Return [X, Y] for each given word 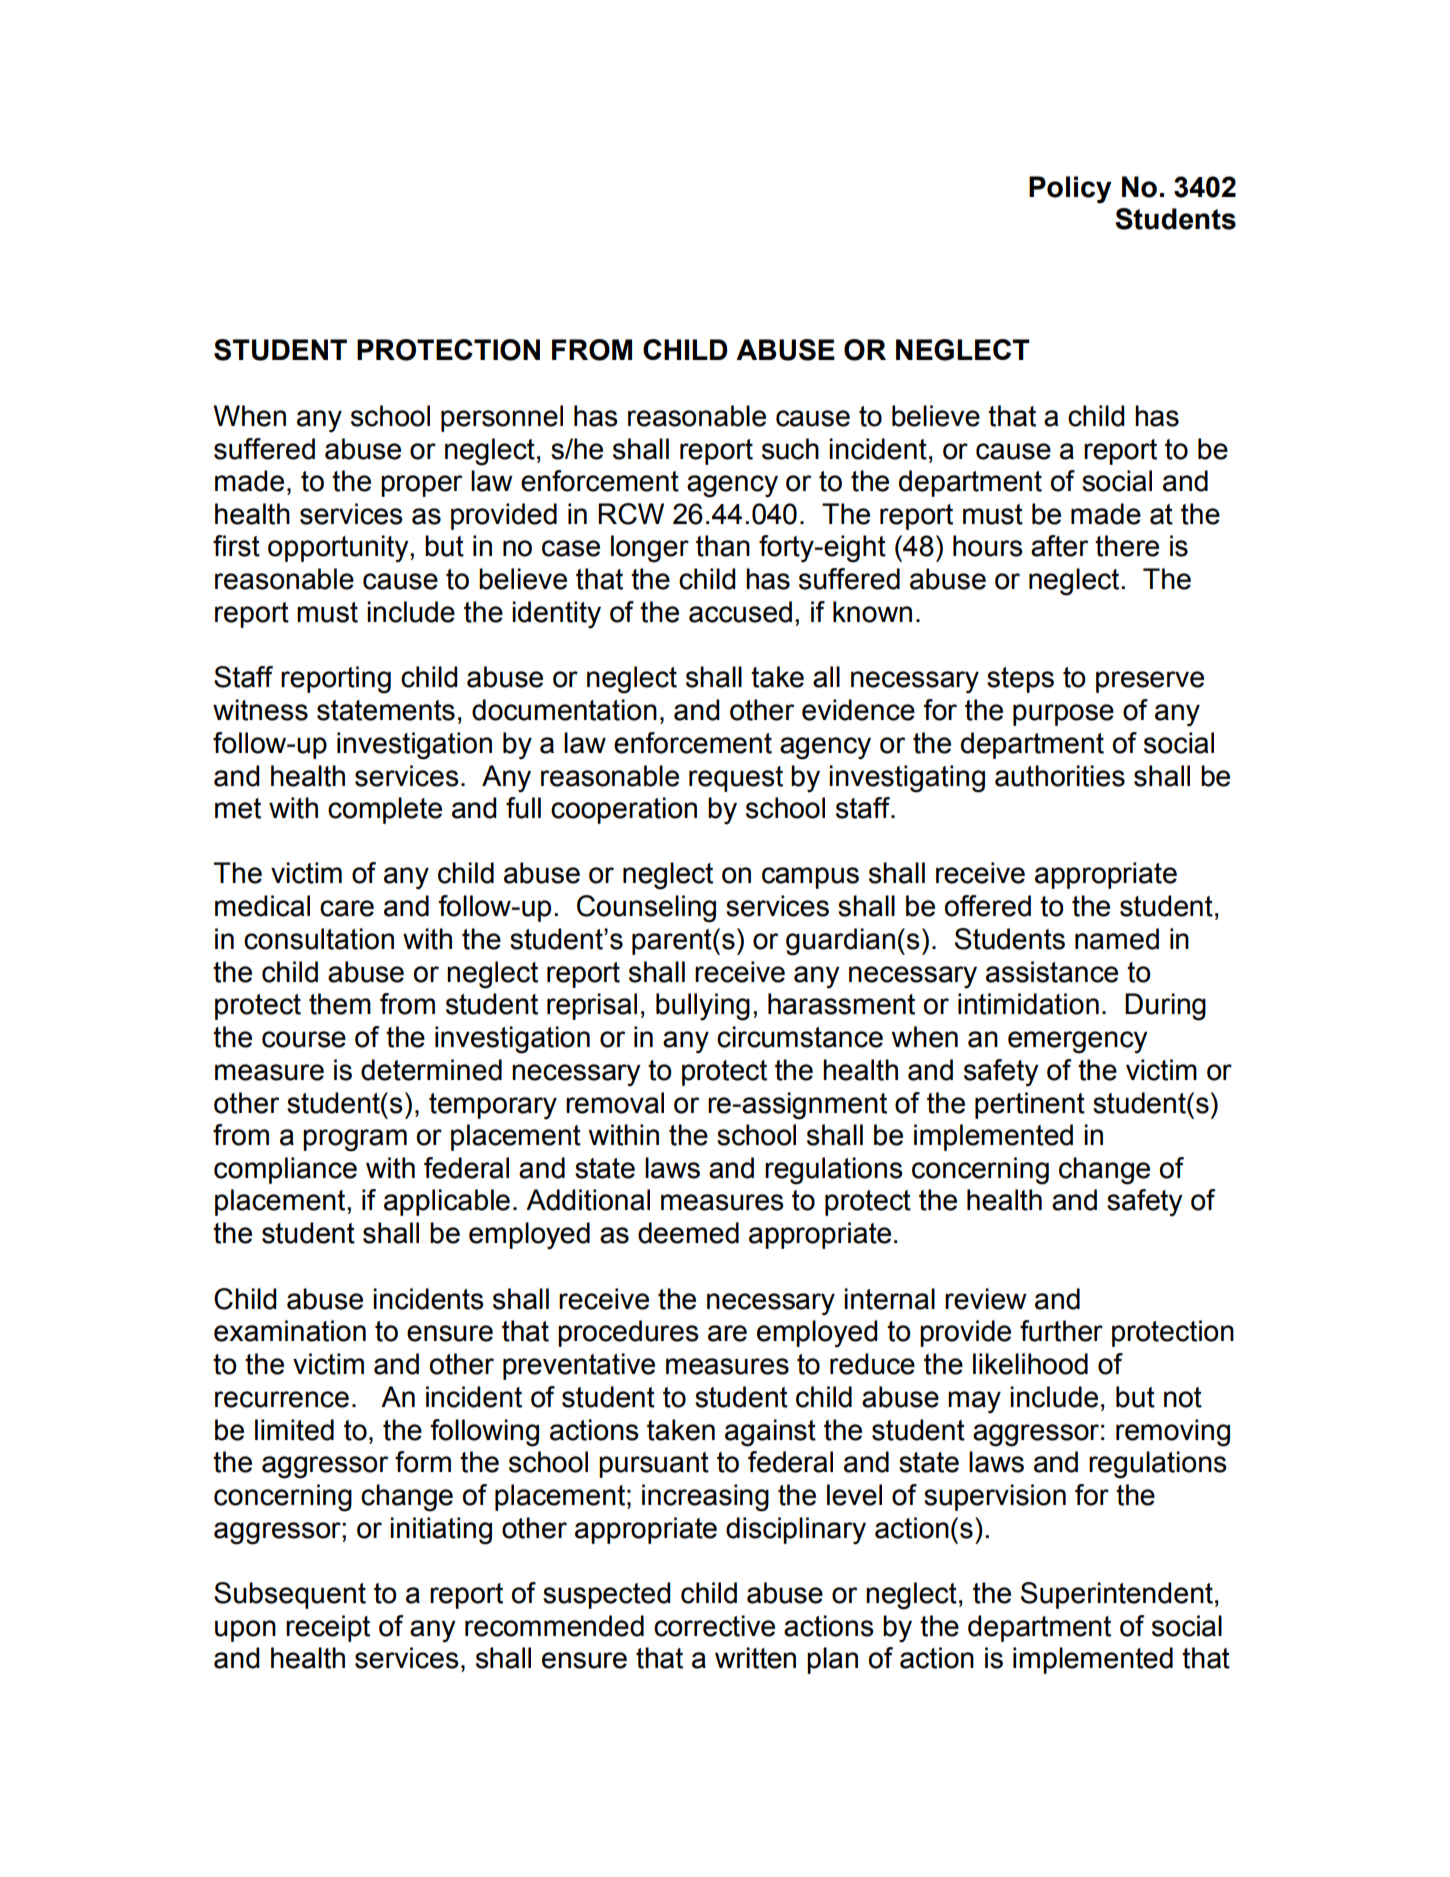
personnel [502, 418]
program [355, 1140]
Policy [1070, 190]
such [790, 449]
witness [260, 710]
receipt [328, 1628]
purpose [1063, 715]
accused [740, 612]
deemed [688, 1233]
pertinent [1030, 1105]
